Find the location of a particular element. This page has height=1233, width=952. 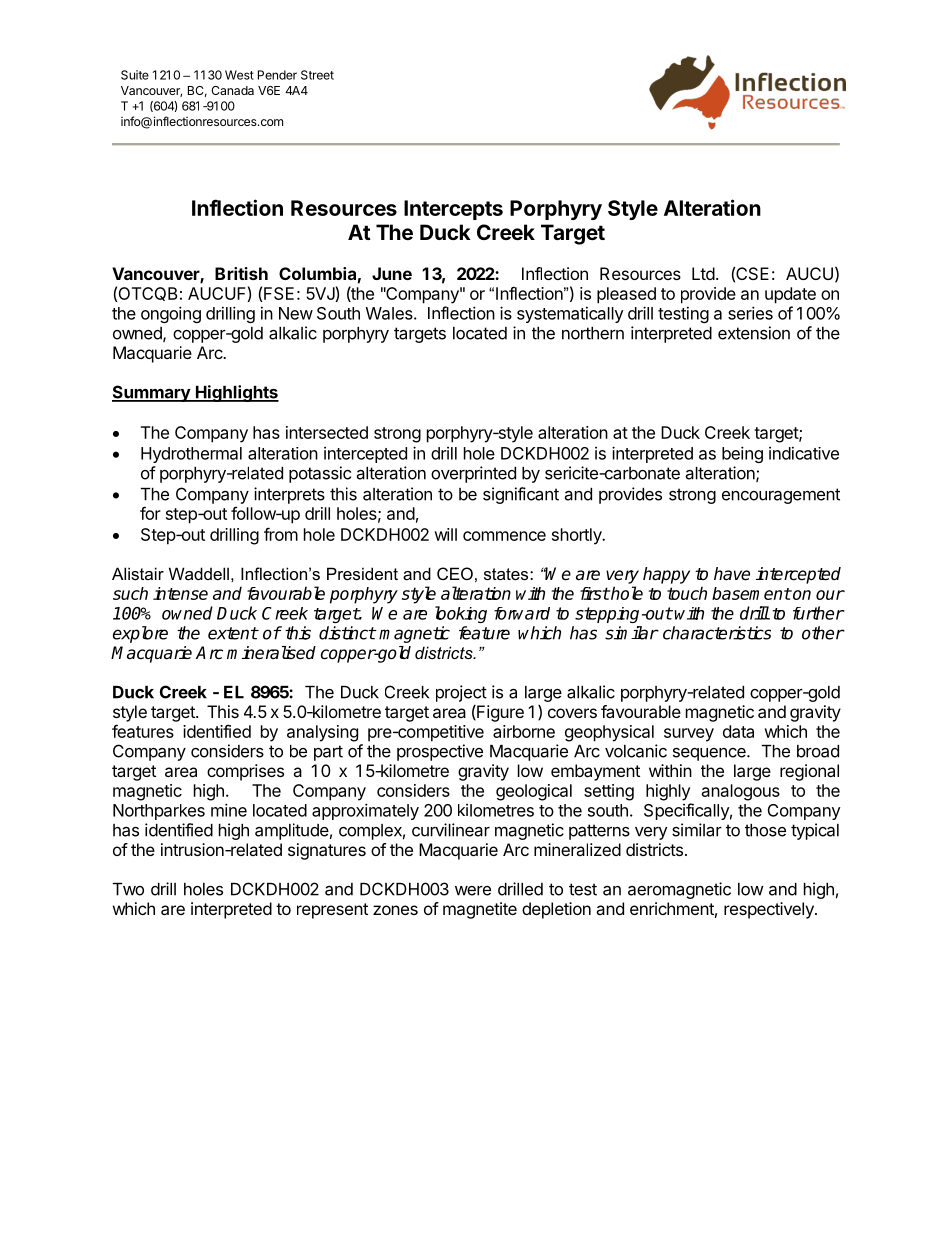

Canada is located at coordinates (232, 90).
